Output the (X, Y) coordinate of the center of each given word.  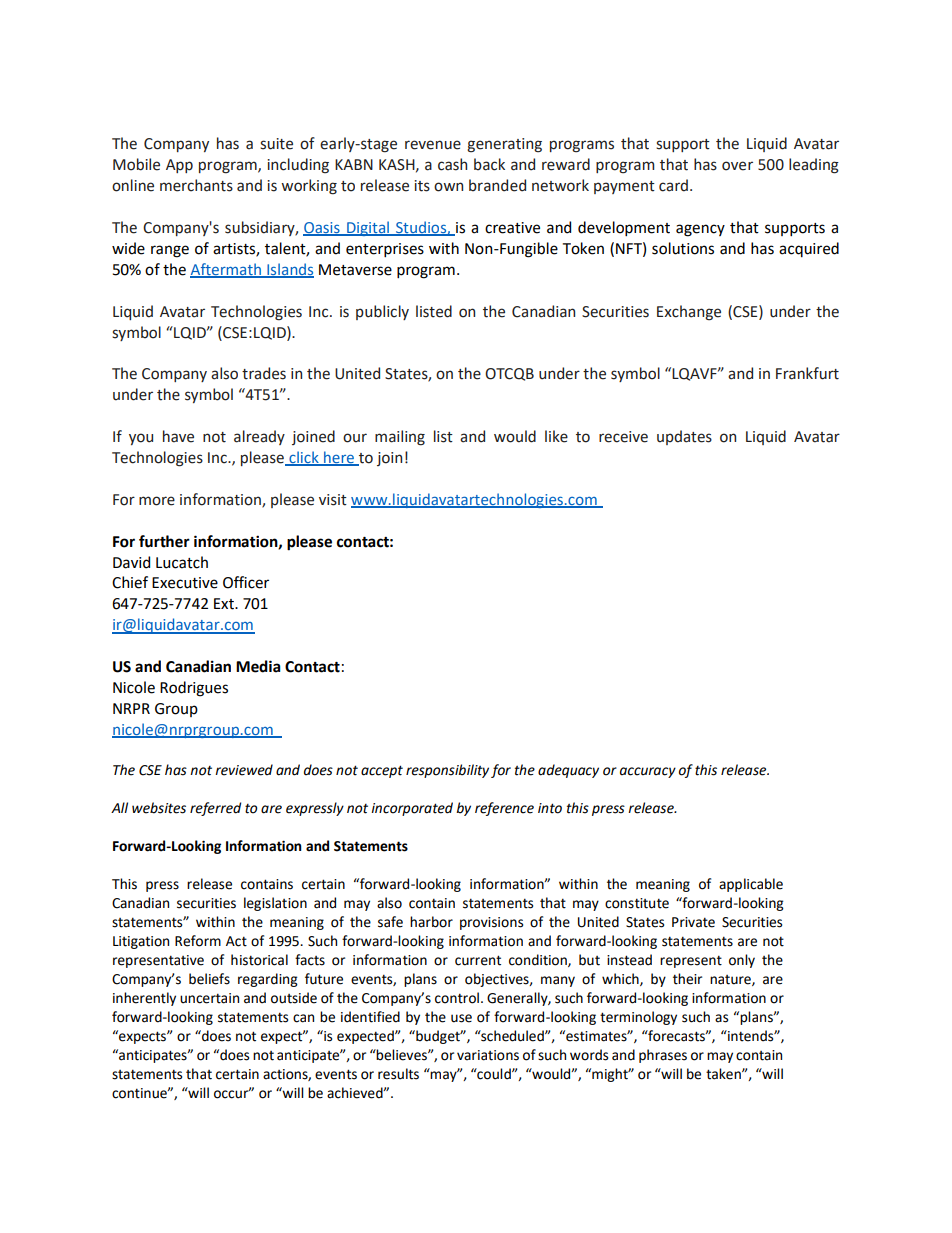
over (737, 166)
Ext (225, 604)
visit (333, 500)
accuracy (648, 772)
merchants (196, 185)
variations (488, 1055)
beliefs (209, 979)
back (489, 164)
